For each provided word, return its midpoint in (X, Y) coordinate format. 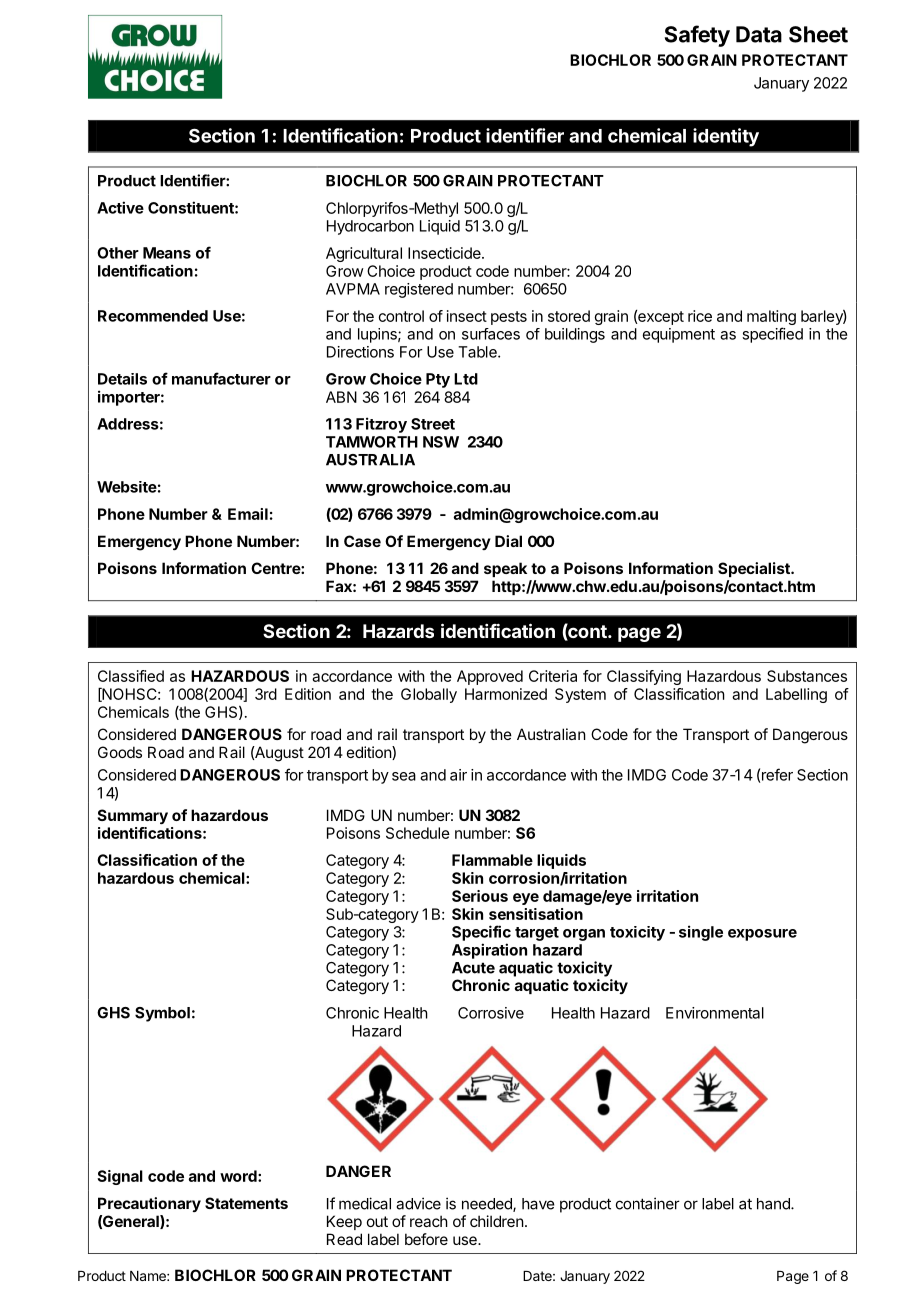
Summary (133, 816)
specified (772, 335)
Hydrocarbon (370, 227)
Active (120, 207)
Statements (246, 1203)
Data (759, 34)
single (701, 933)
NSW (441, 442)
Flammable (492, 860)
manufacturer (221, 378)
